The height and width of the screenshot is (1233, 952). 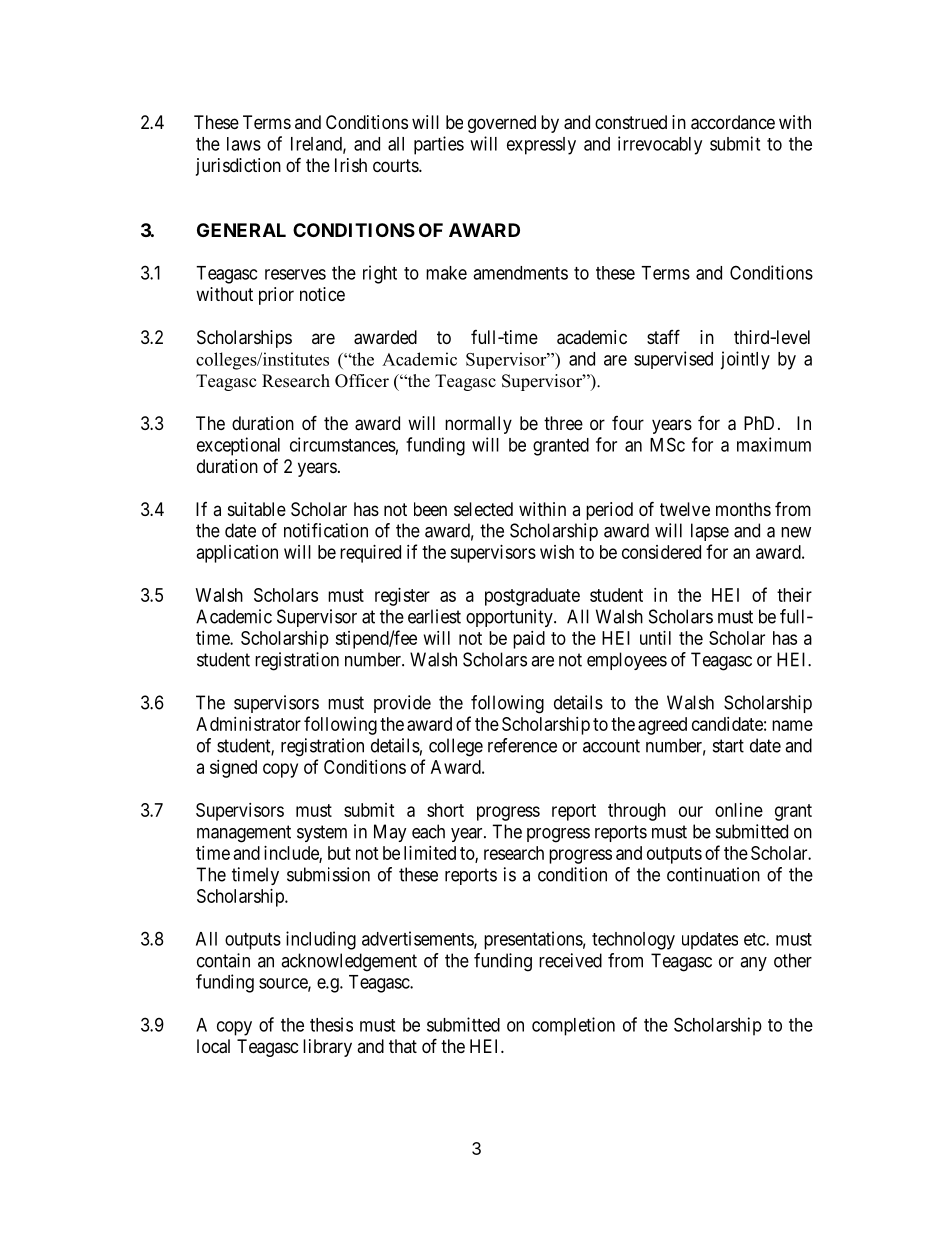 I want to click on completion, so click(x=573, y=1026).
